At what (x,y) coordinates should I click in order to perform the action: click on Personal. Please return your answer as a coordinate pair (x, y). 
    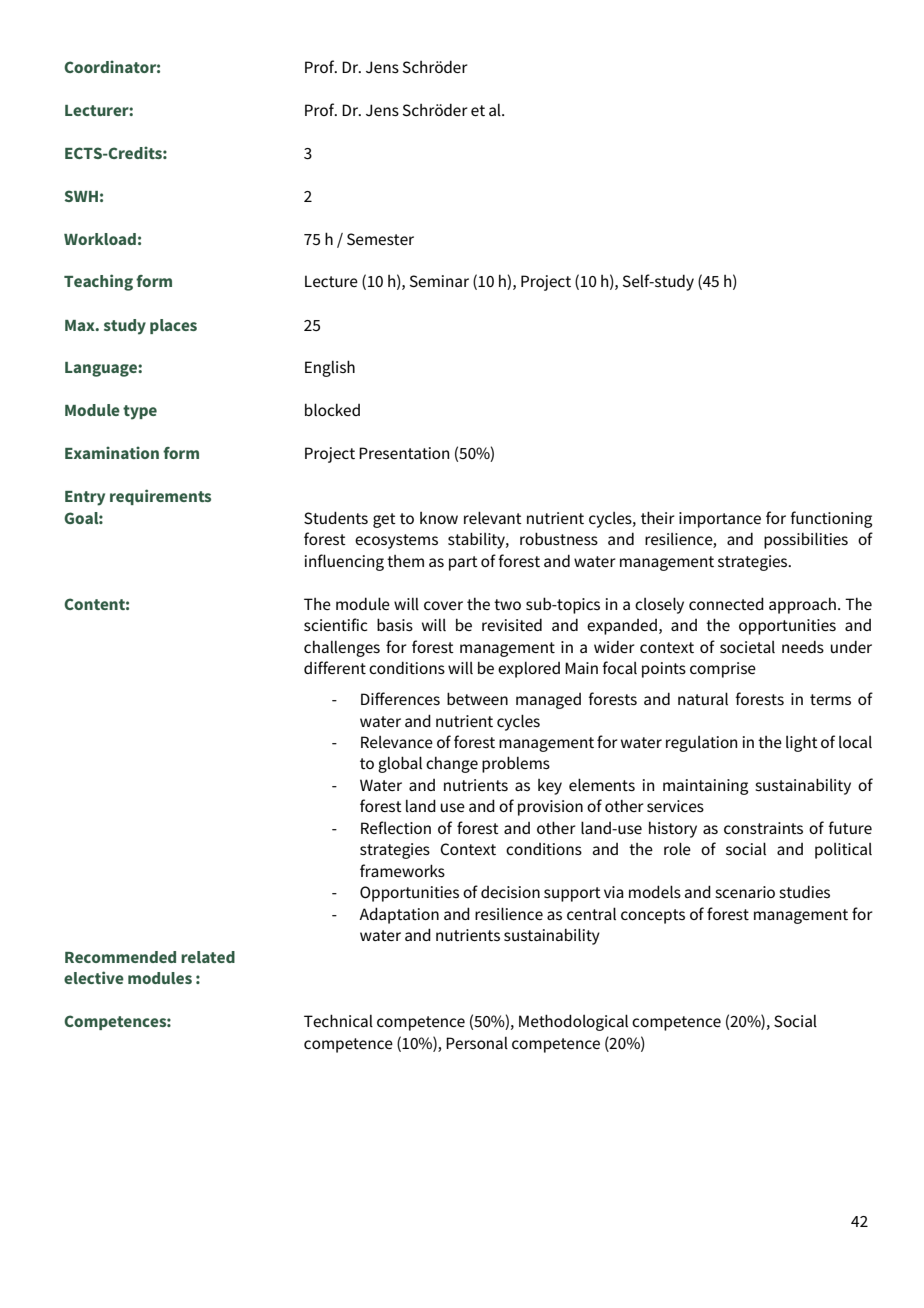
    Looking at the image, I should click on (477, 1043).
